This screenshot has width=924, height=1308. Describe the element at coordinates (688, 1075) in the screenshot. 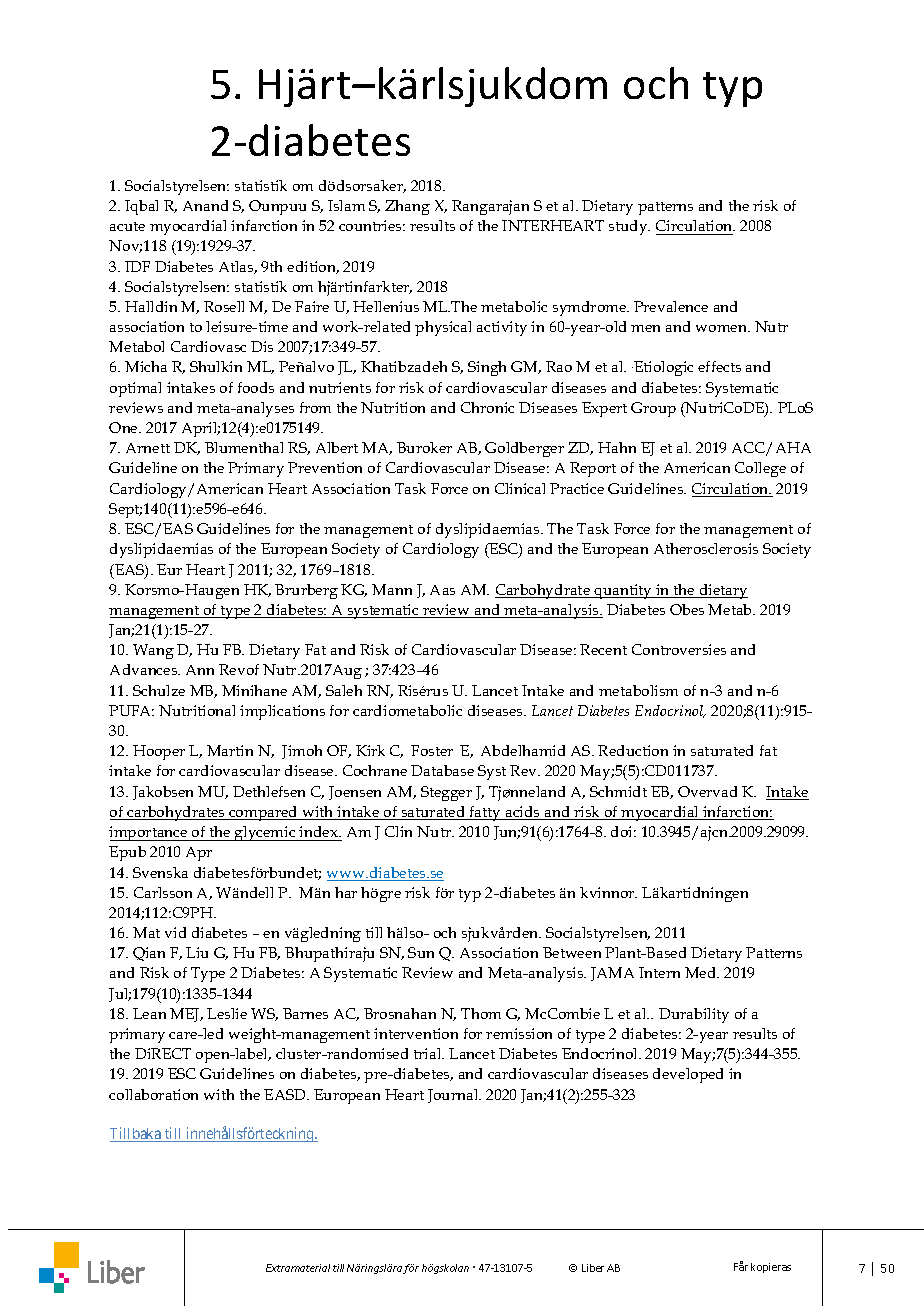

I see `developed` at that location.
